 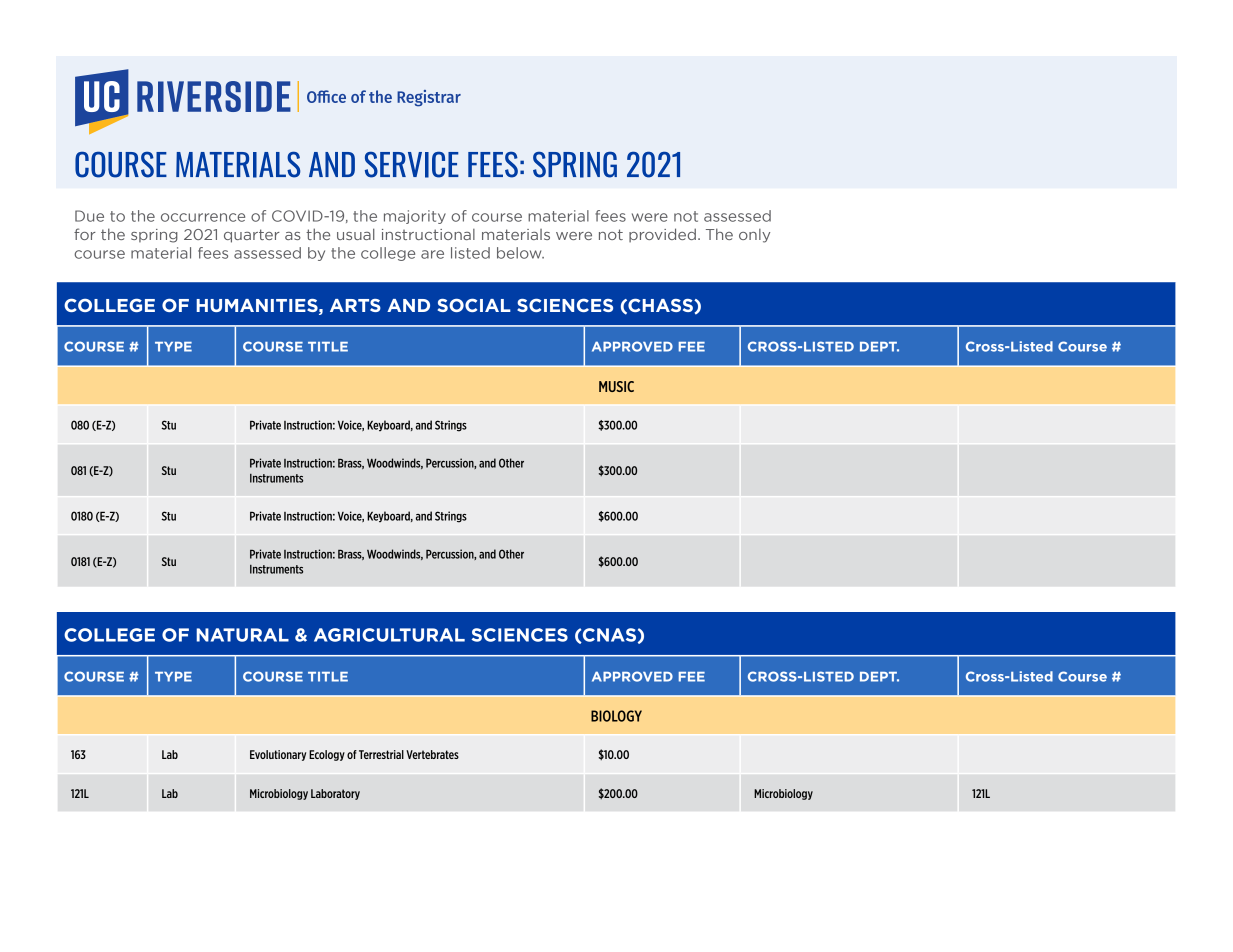 What do you see at coordinates (381, 754) in the image?
I see `Terrestrial` at bounding box center [381, 754].
